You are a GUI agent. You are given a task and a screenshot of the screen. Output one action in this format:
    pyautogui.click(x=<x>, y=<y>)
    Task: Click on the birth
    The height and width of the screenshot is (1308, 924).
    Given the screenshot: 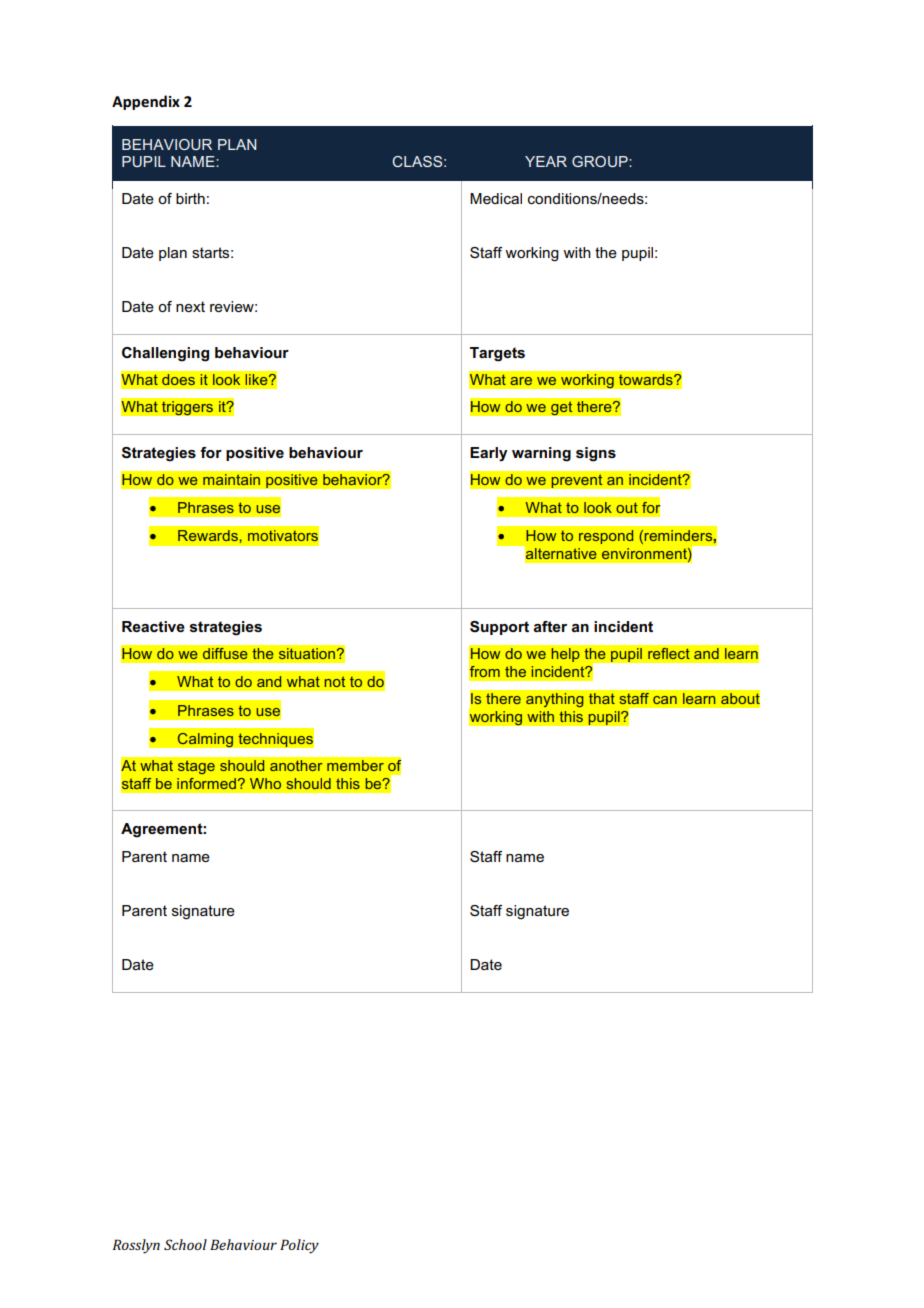 What is the action you would take?
    pyautogui.click(x=190, y=198)
